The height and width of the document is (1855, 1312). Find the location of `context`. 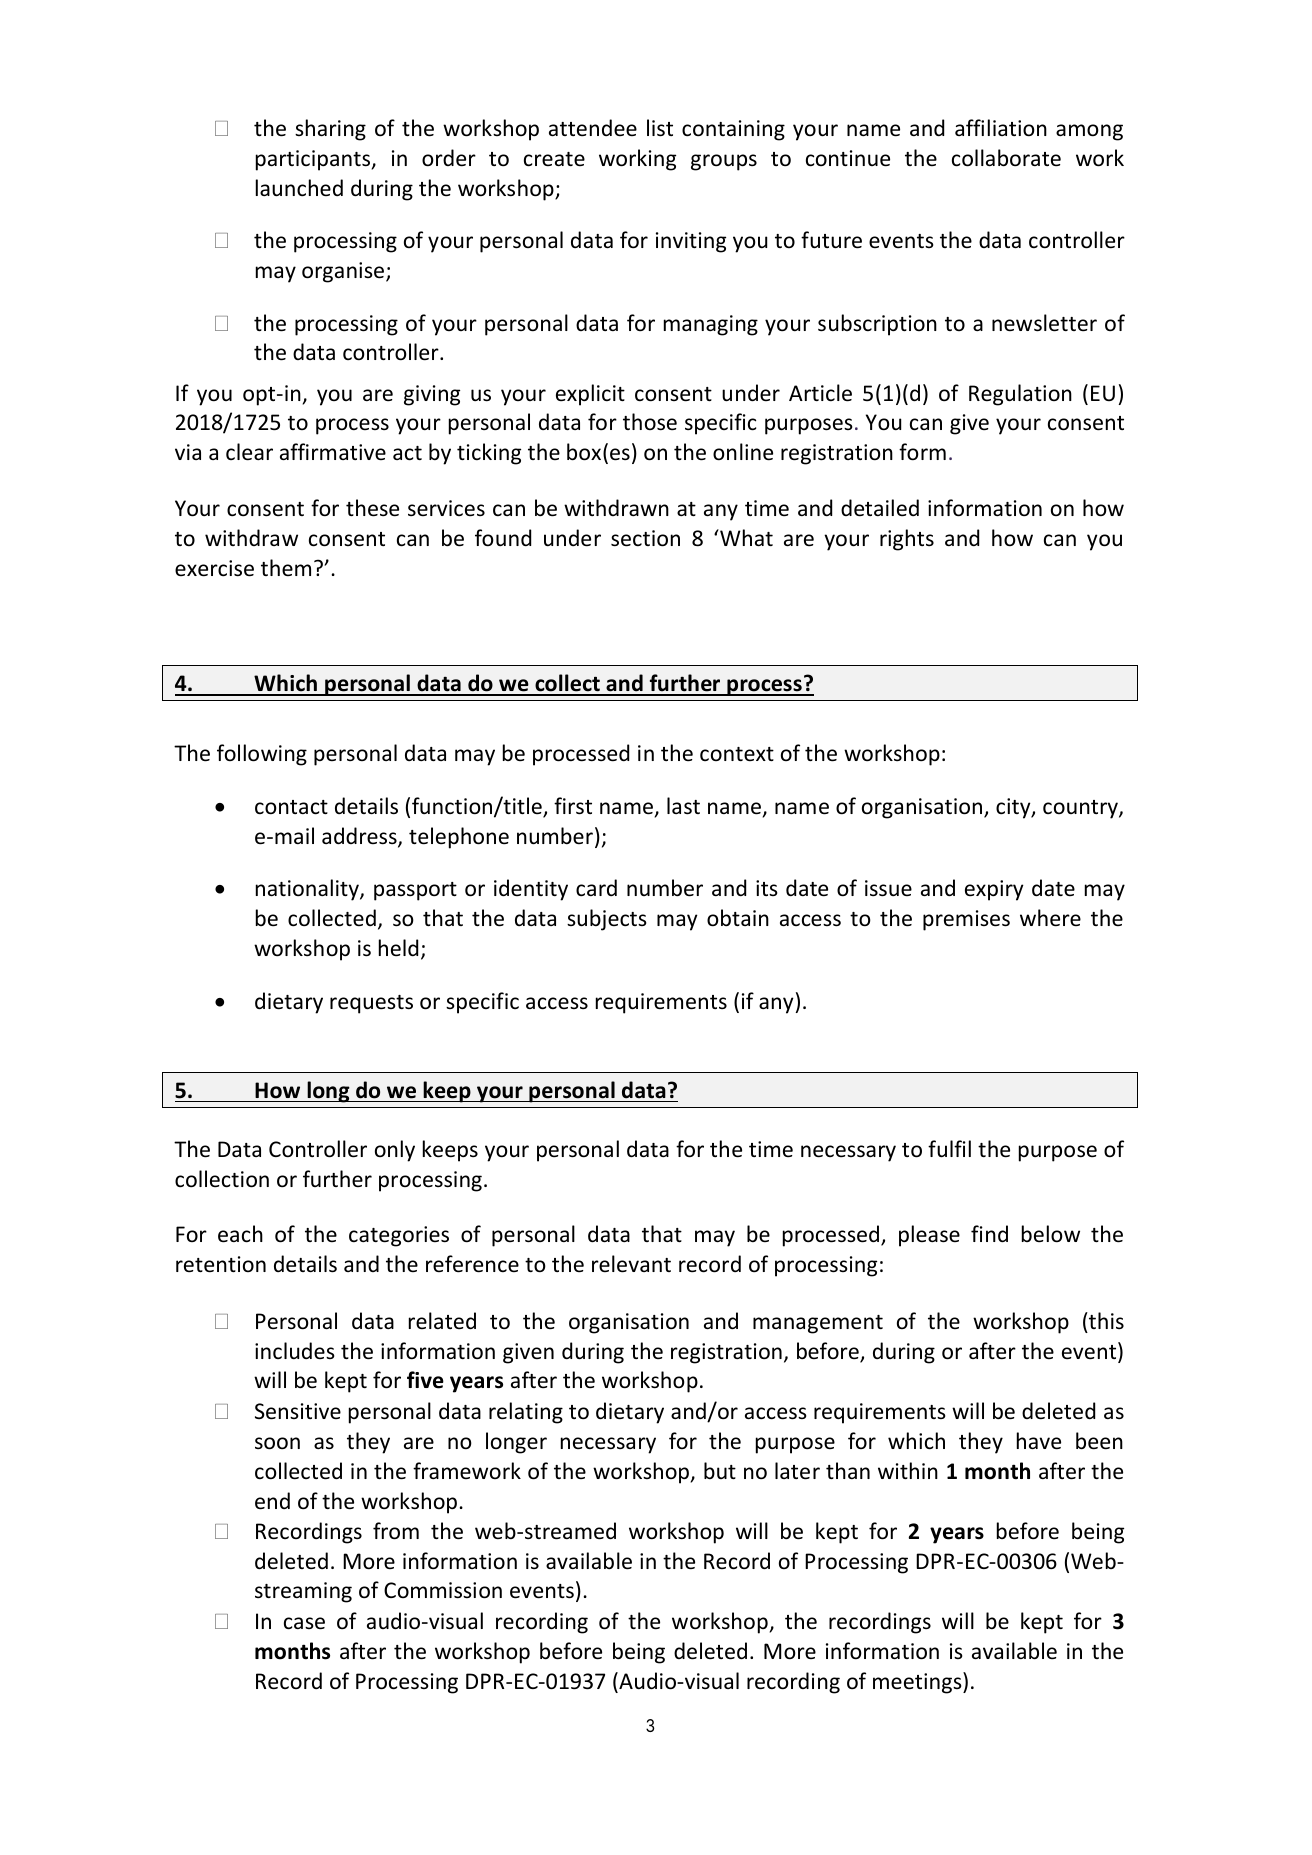

context is located at coordinates (737, 754).
